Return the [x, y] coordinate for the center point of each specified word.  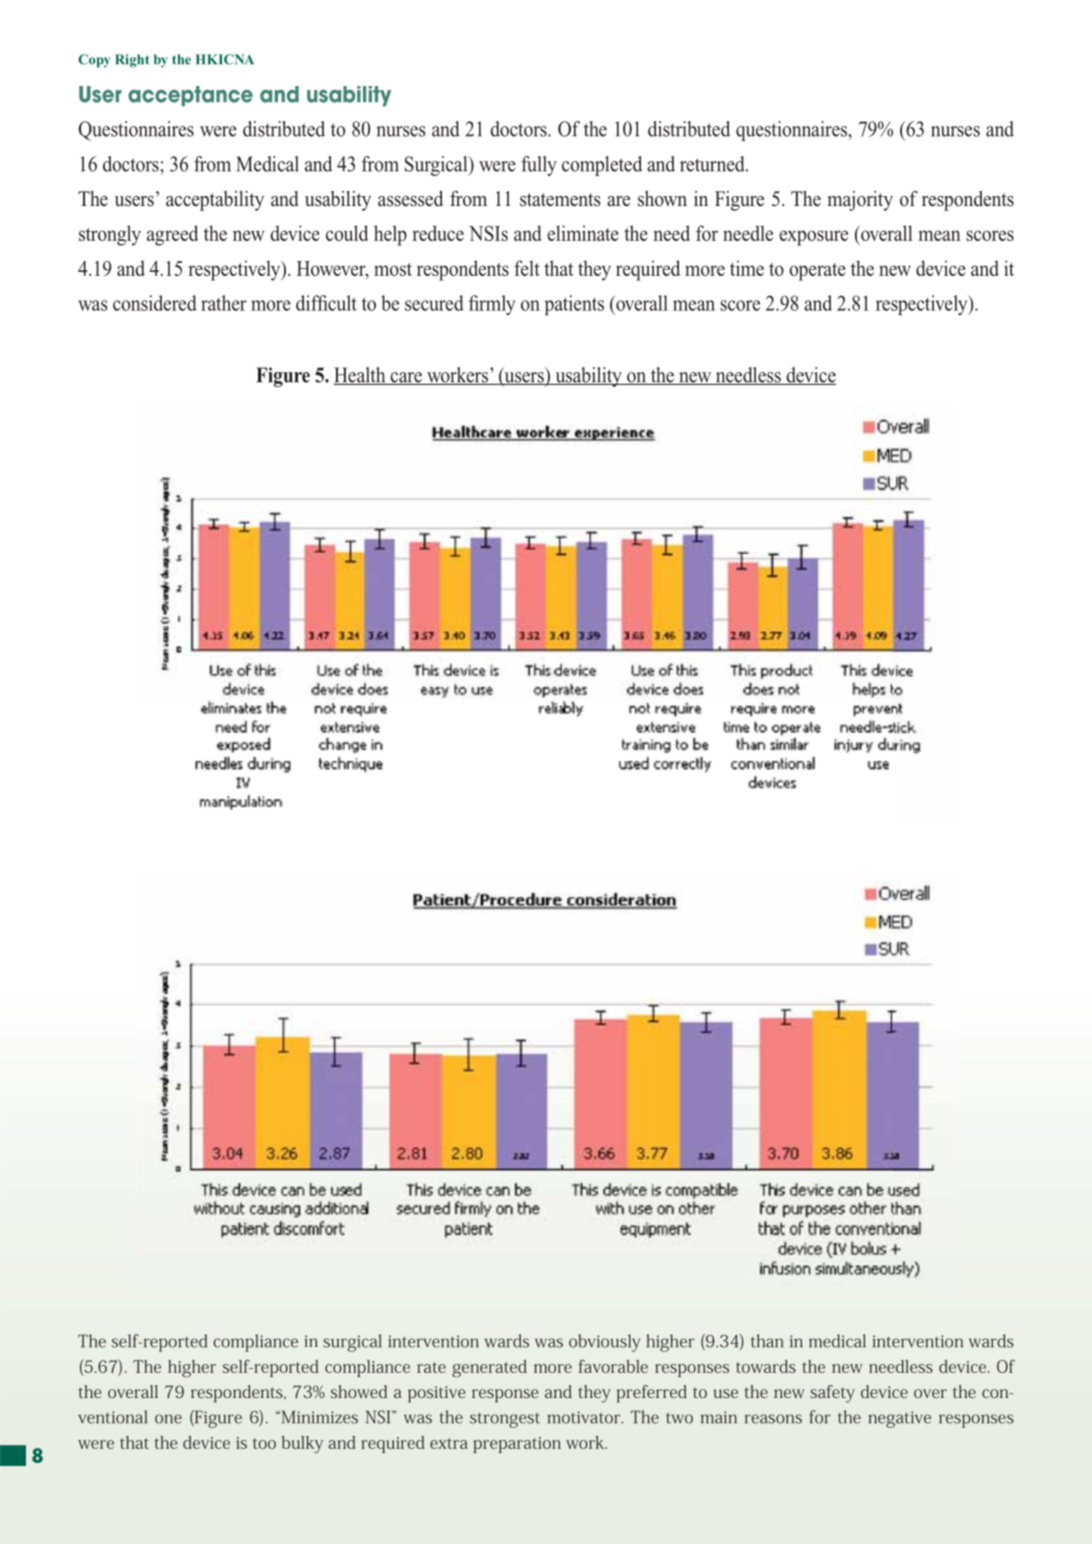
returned [713, 164]
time [747, 268]
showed [359, 1391]
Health [360, 376]
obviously [604, 1343]
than [767, 1341]
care [406, 378]
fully [539, 166]
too [264, 1443]
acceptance [190, 96]
